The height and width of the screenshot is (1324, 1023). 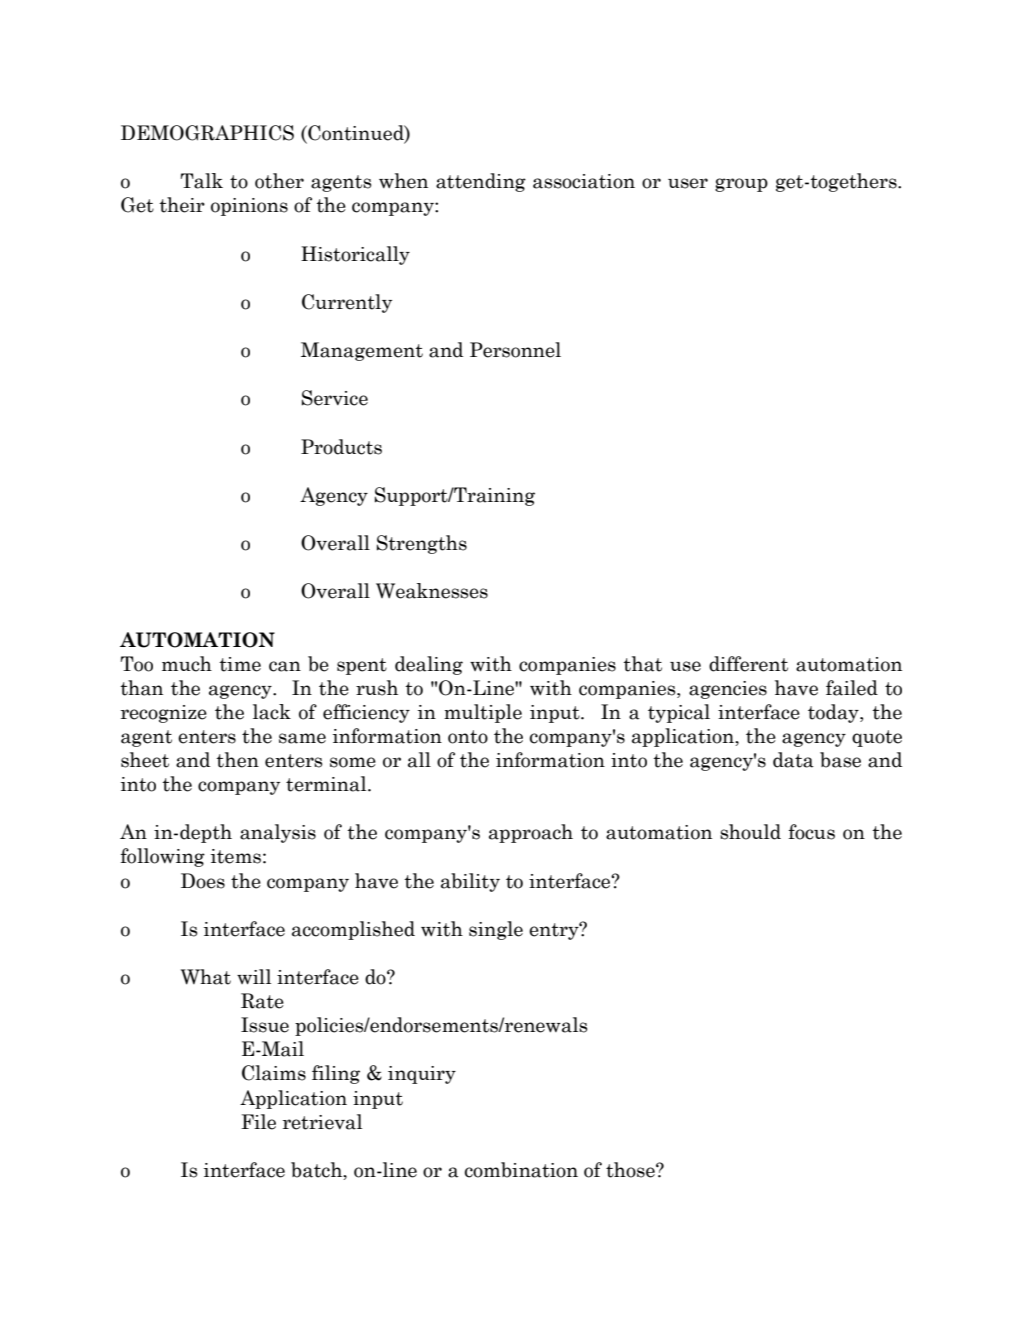 I want to click on Service, so click(x=335, y=398).
